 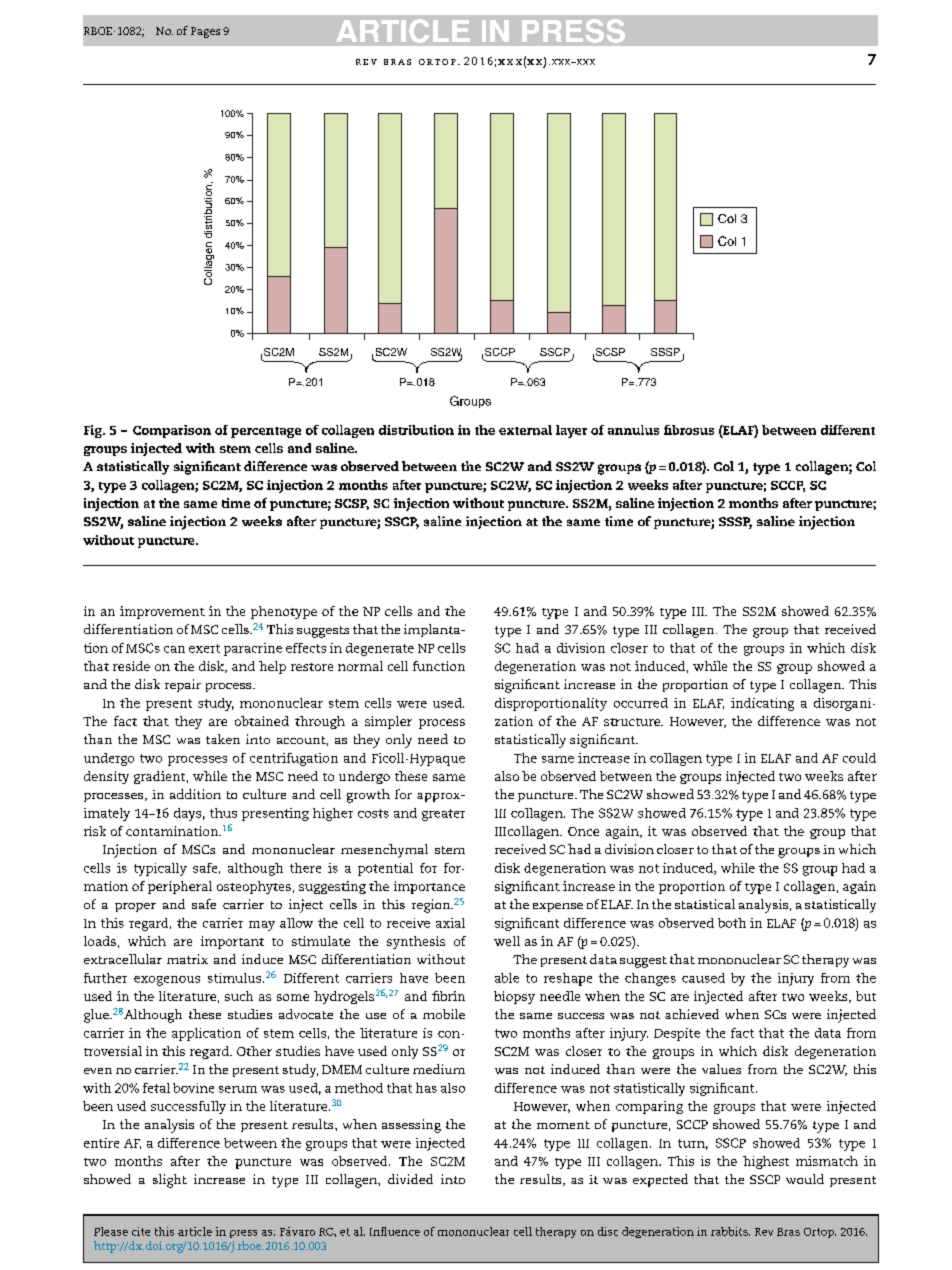 I want to click on indicating, so click(x=762, y=704).
